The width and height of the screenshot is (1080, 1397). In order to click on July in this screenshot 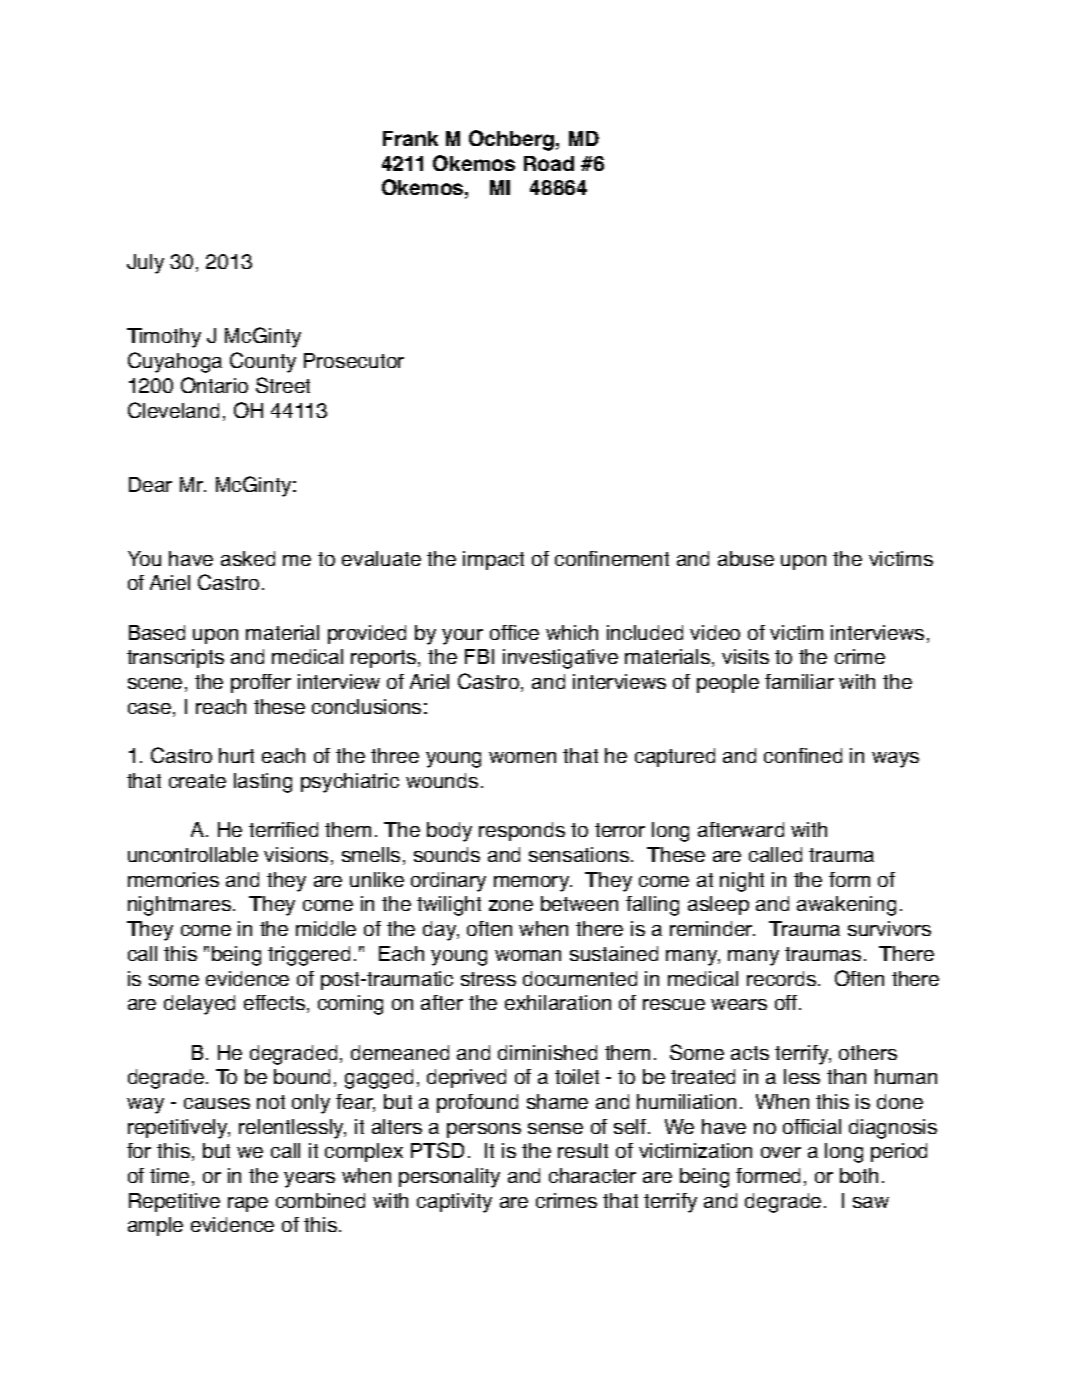, I will do `click(145, 264)`.
